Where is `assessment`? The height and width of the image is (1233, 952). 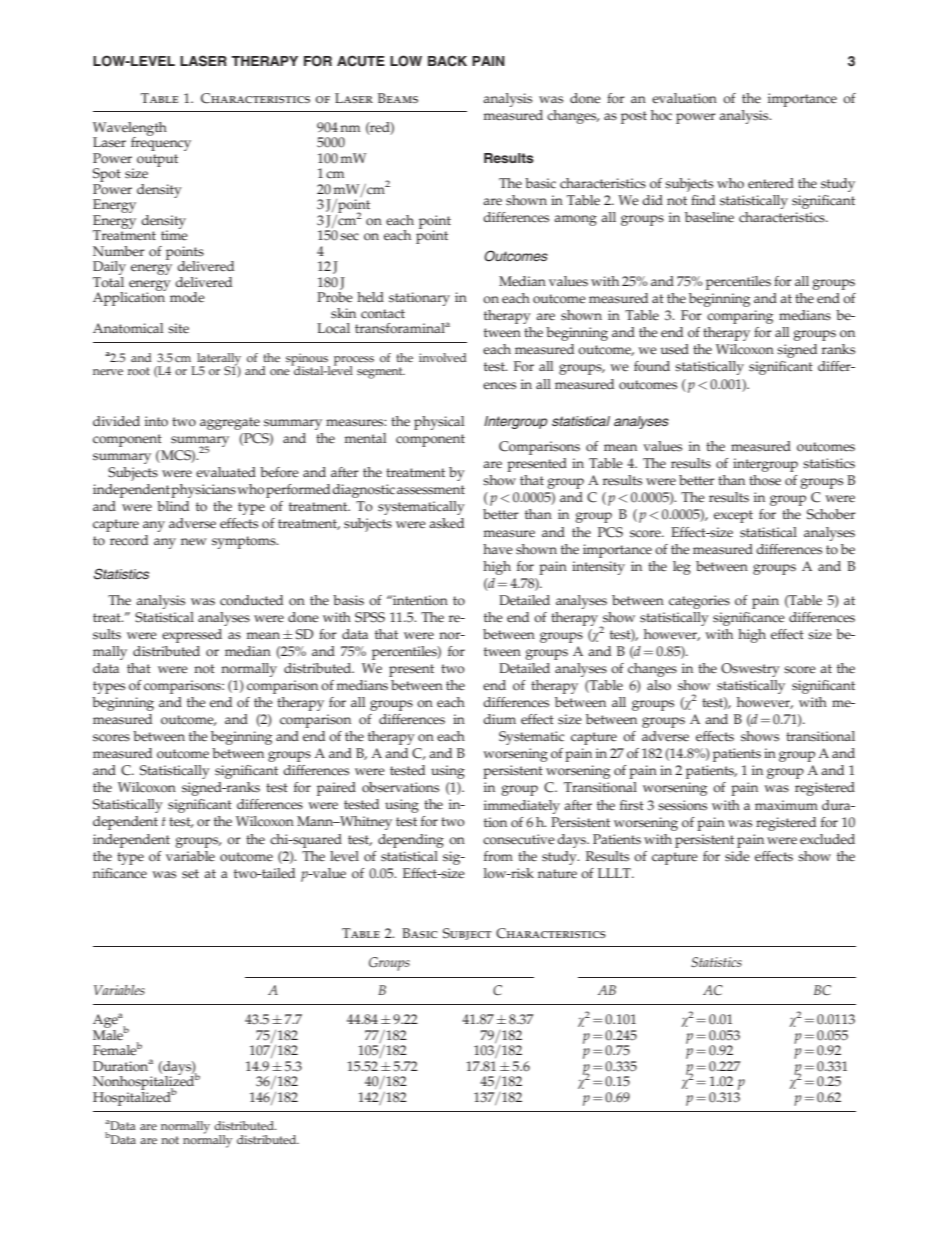
assessment is located at coordinates (431, 490).
